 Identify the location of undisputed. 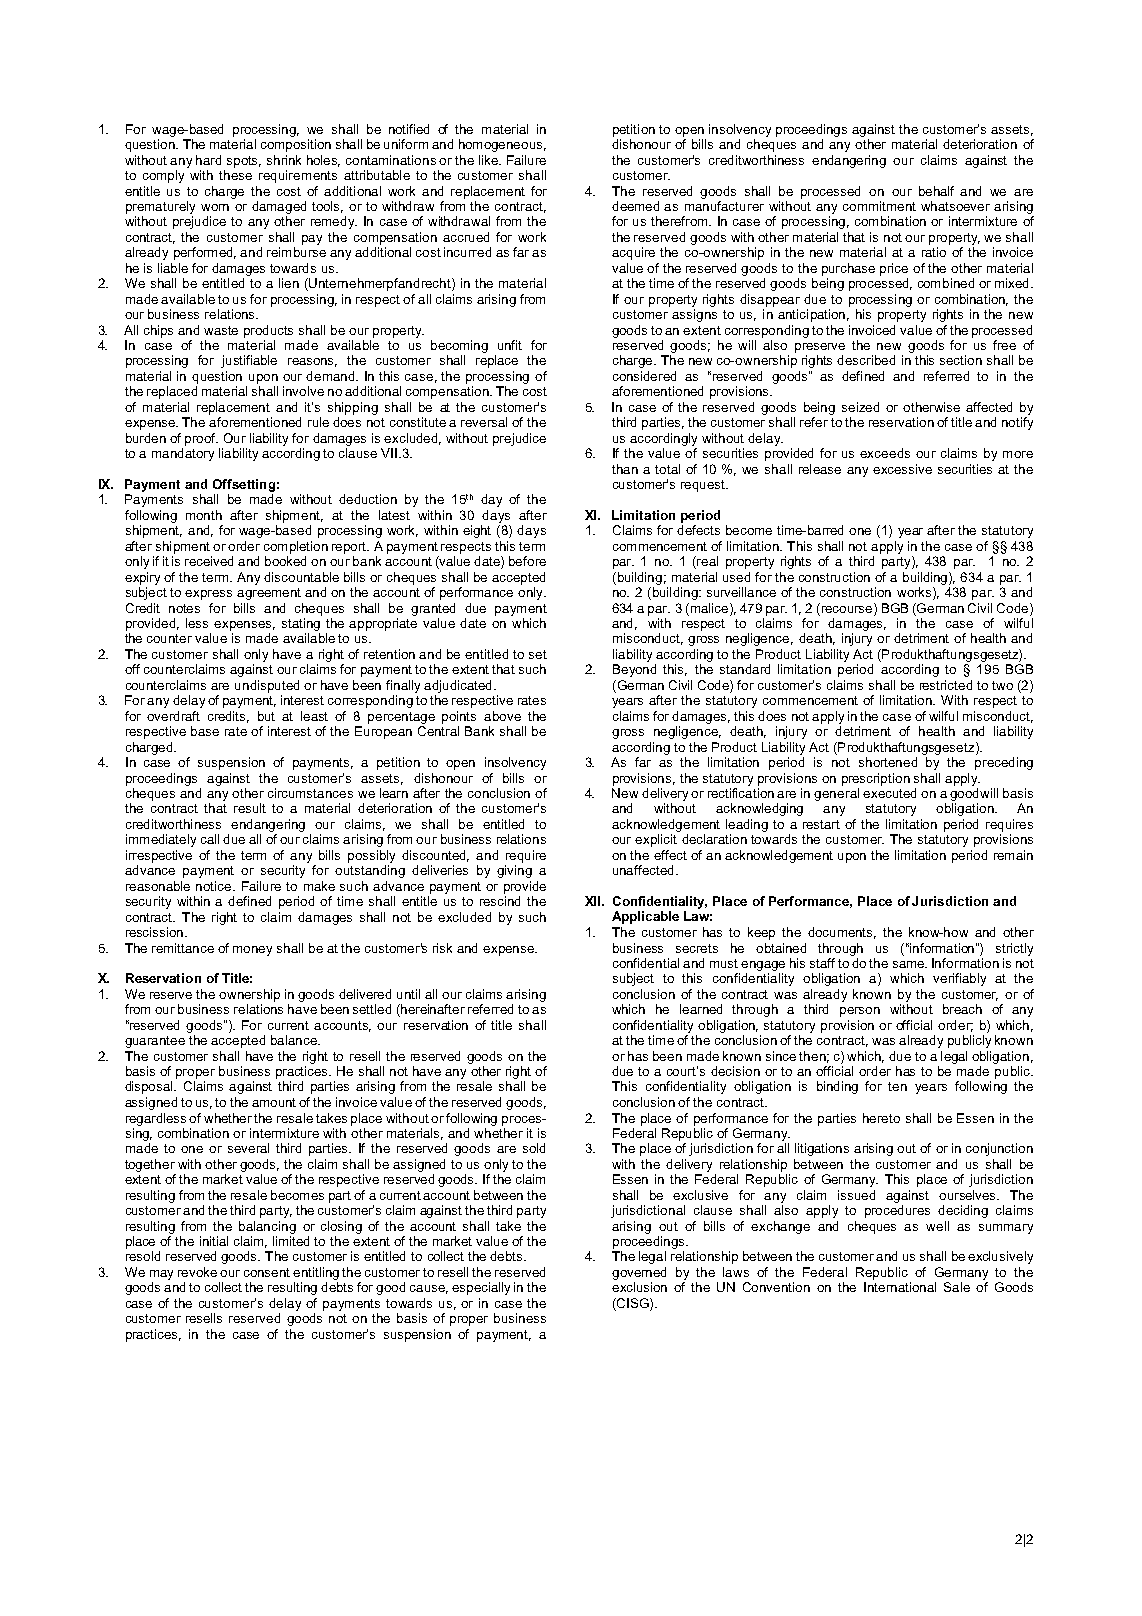
(267, 686).
